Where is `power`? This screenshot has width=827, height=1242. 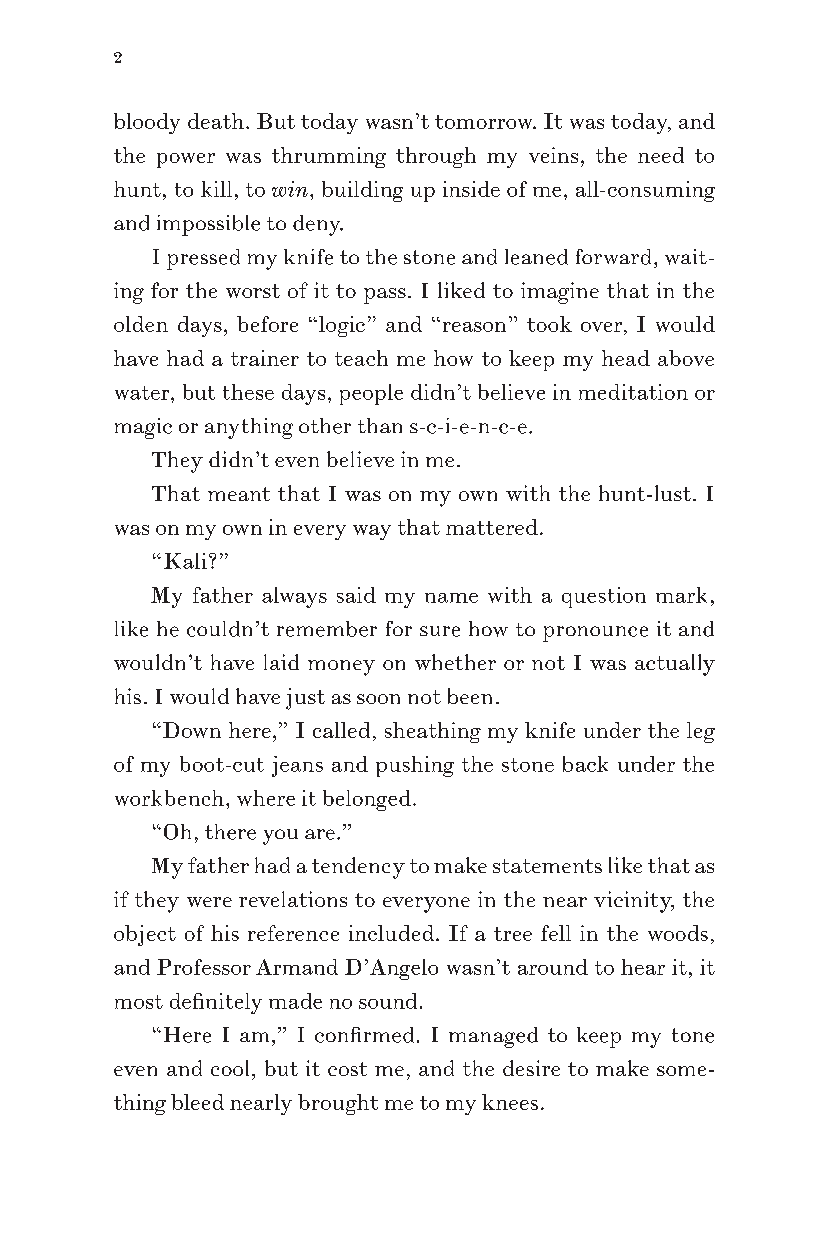 power is located at coordinates (186, 160).
